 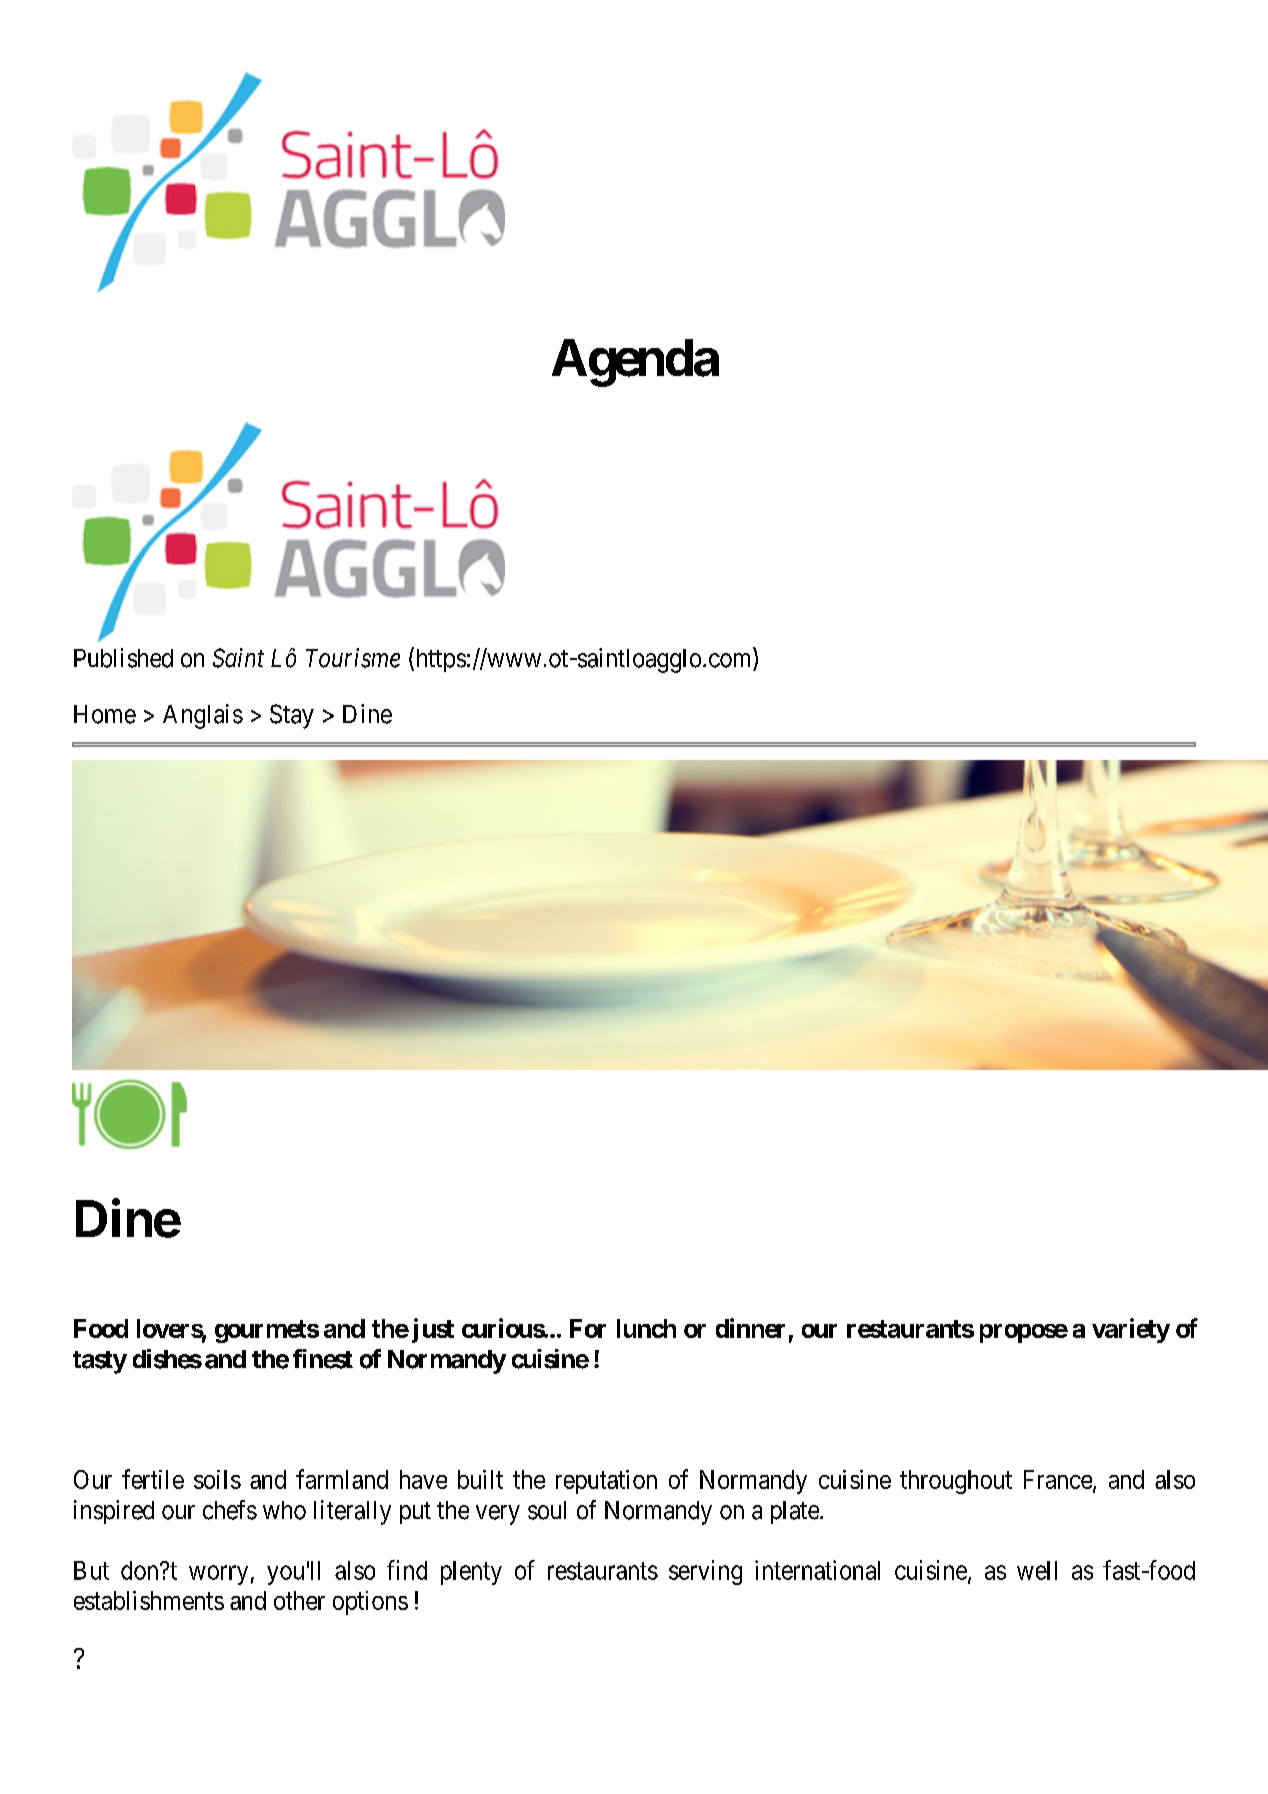 I want to click on variety, so click(x=1131, y=1330).
